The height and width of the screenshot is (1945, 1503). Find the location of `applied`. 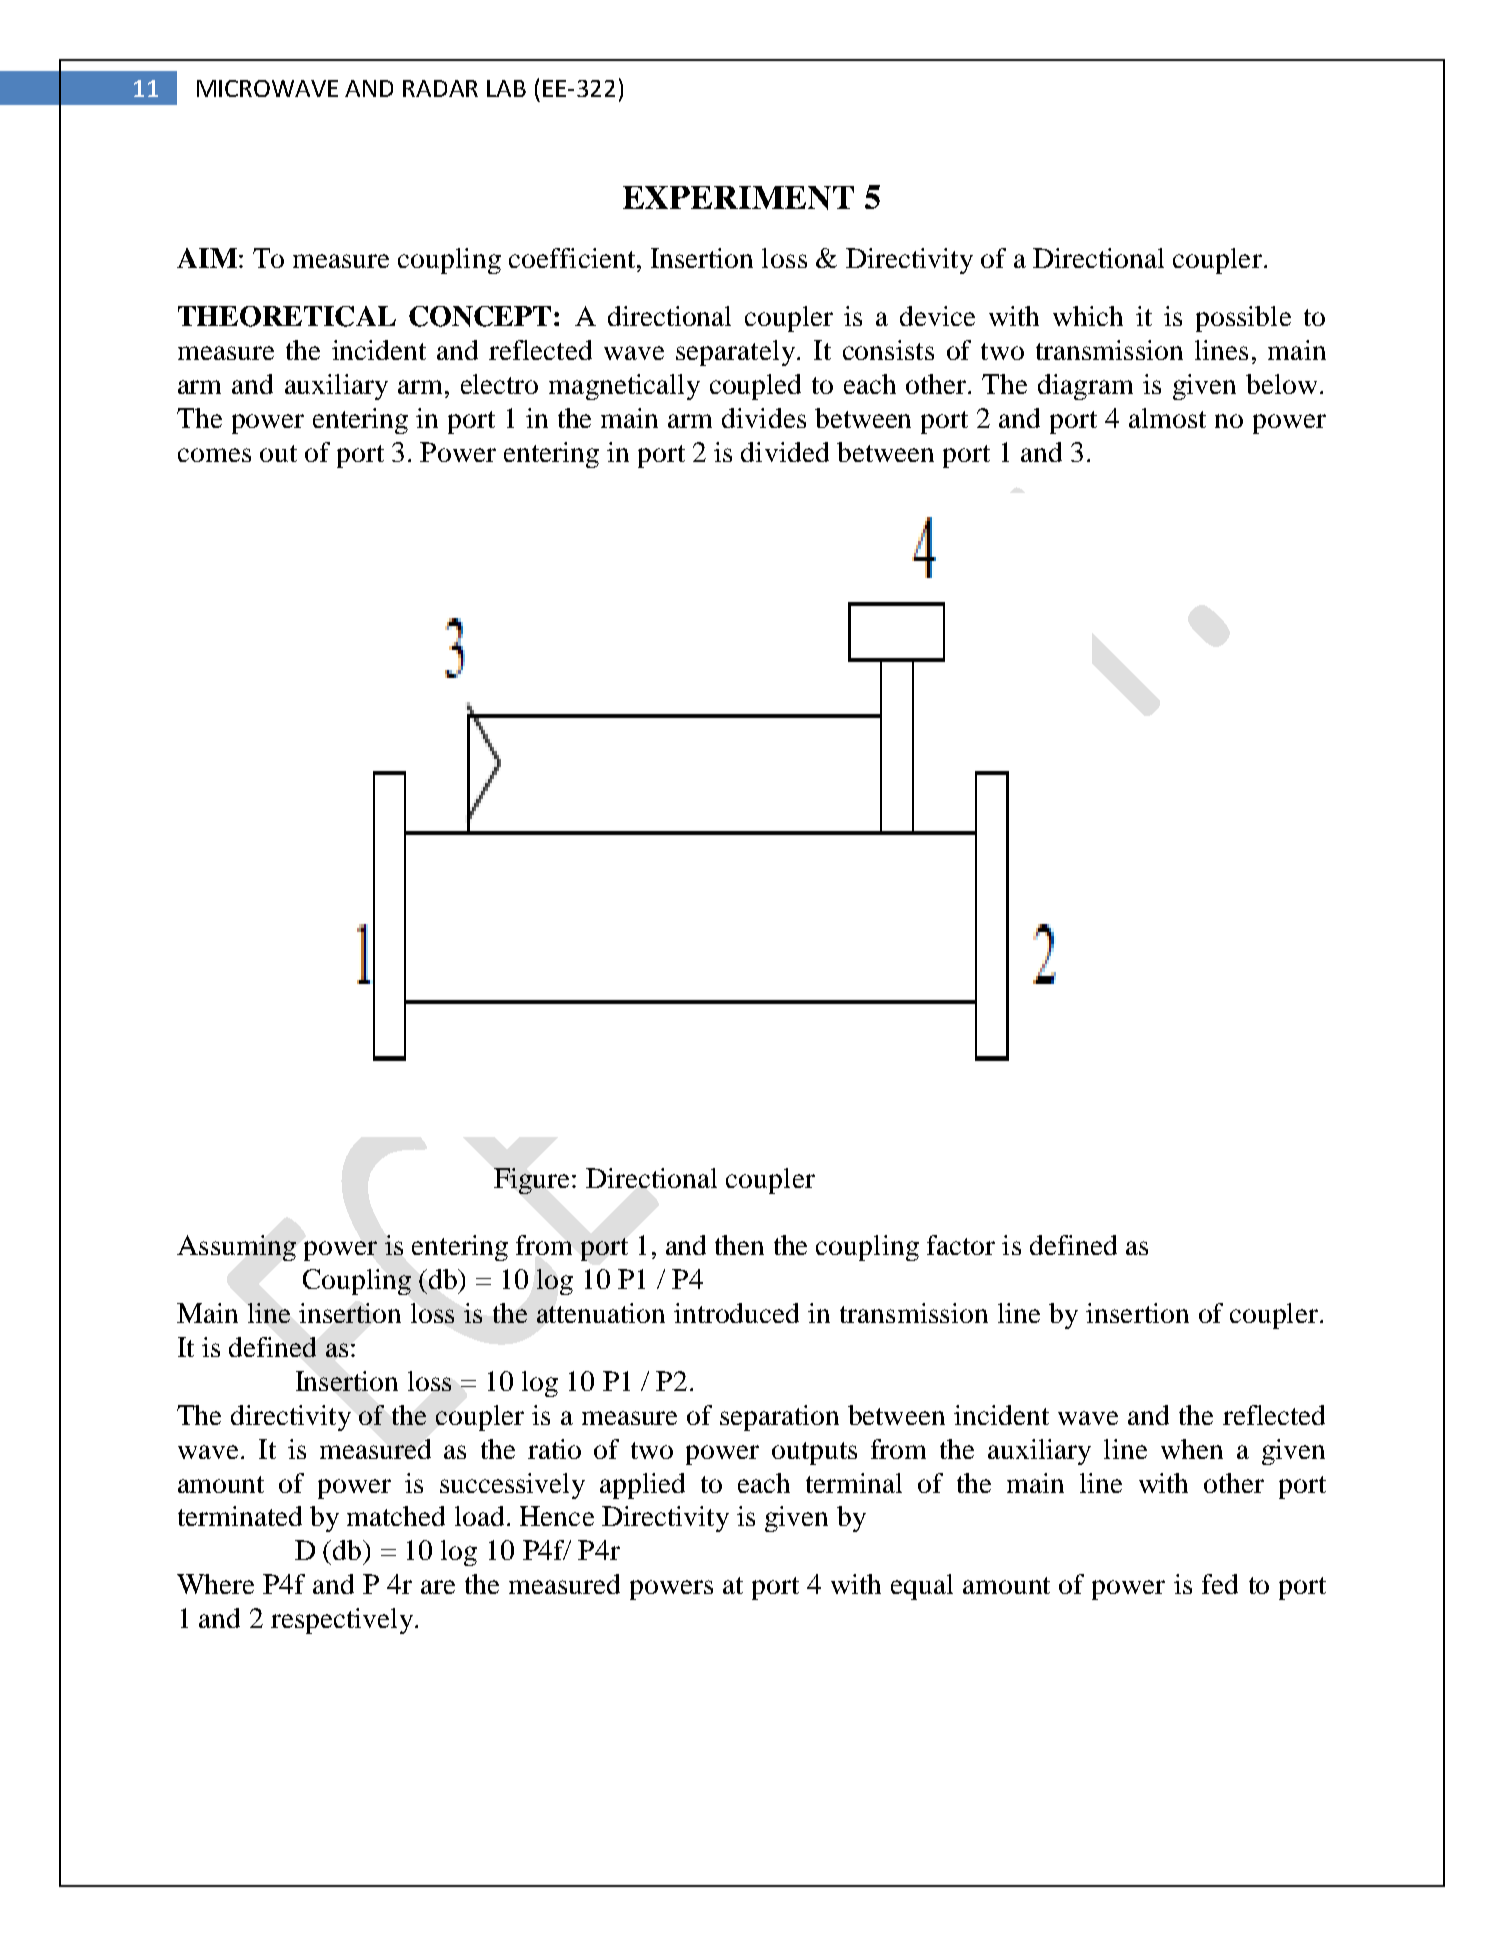

applied is located at coordinates (642, 1486).
